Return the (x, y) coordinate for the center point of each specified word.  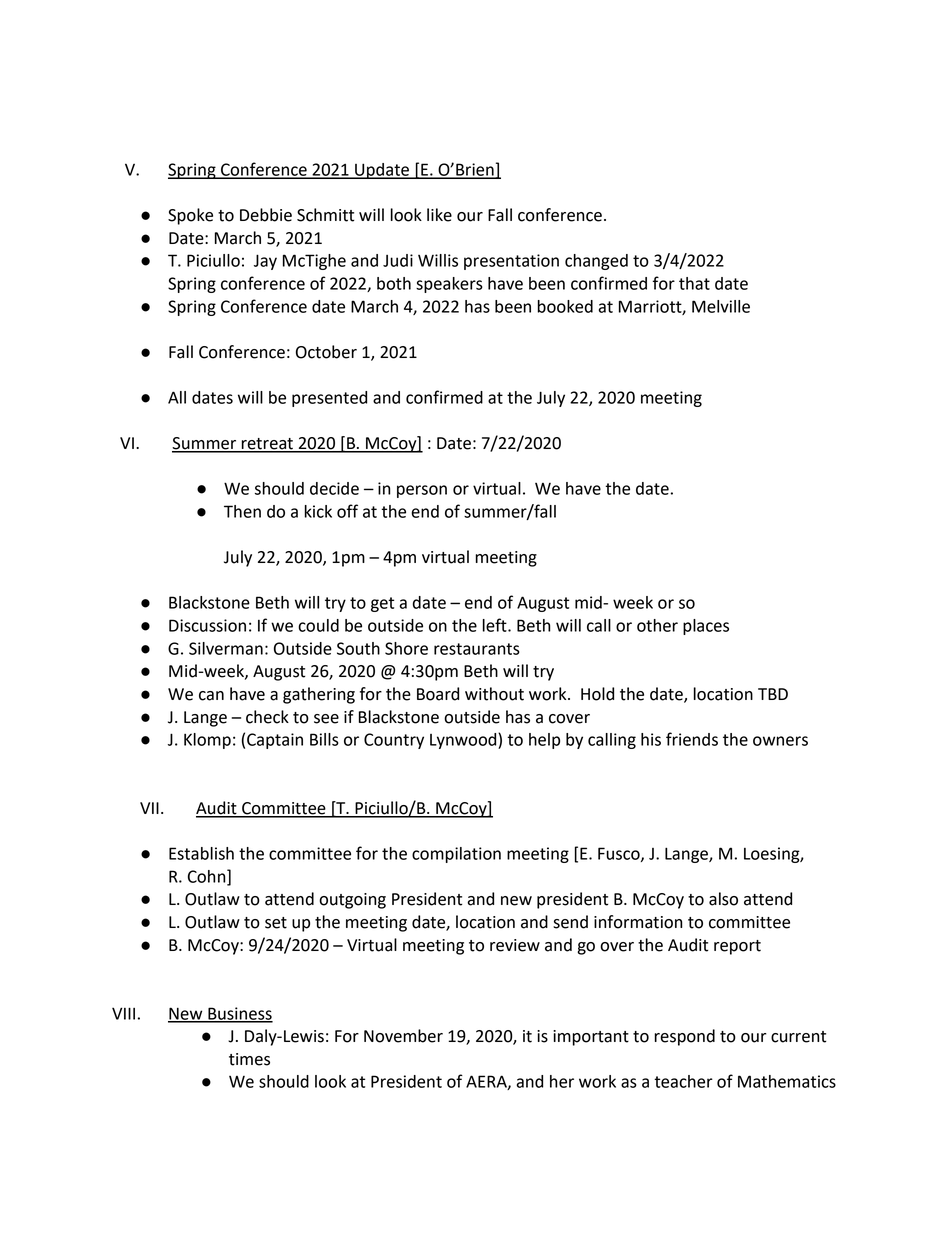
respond (684, 1037)
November (403, 1036)
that (694, 283)
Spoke (190, 216)
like (439, 215)
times (249, 1059)
